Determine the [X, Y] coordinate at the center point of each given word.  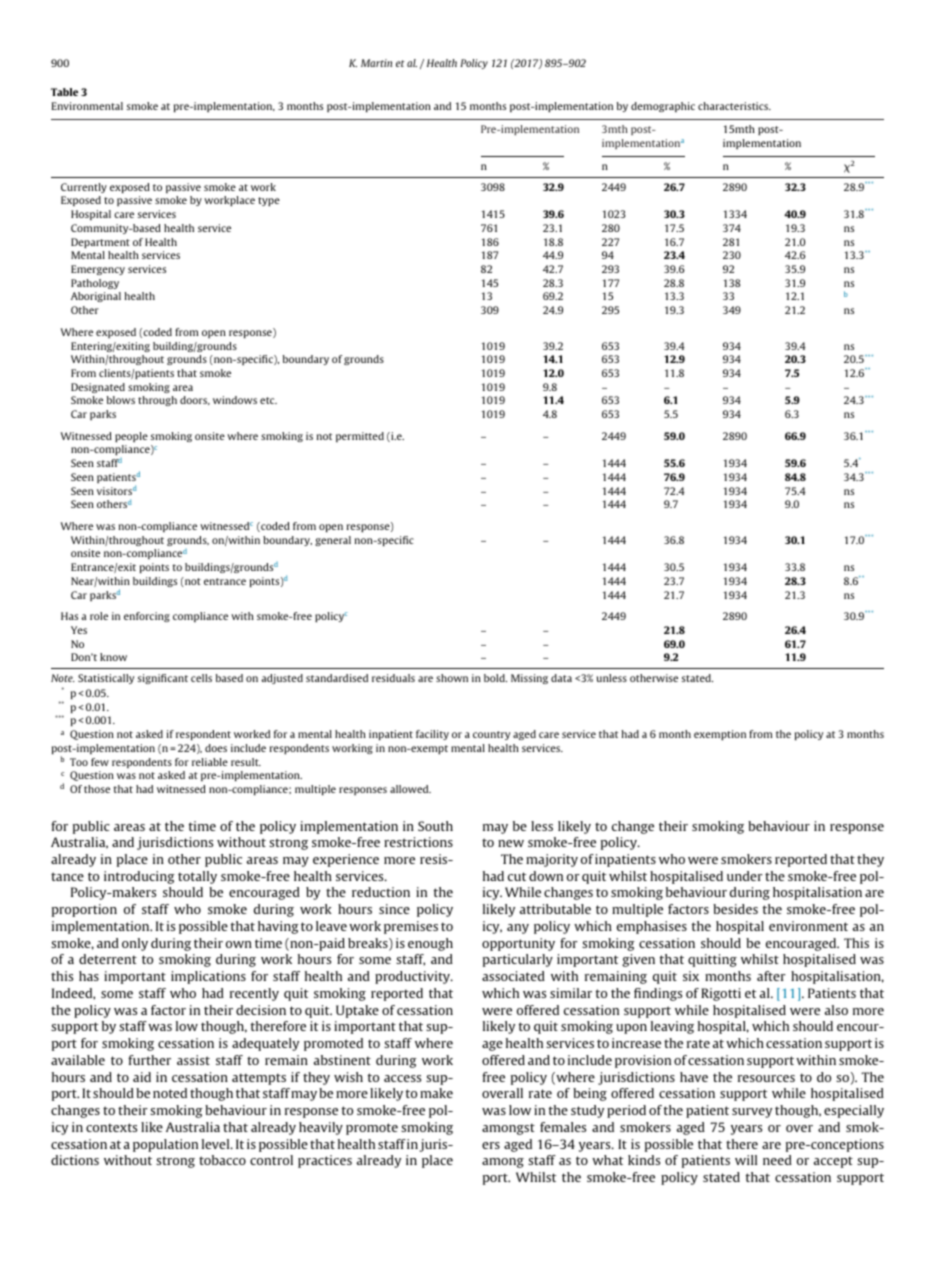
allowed [410, 789]
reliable [210, 762]
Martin [376, 63]
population [165, 1145]
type [269, 201]
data [561, 678]
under [745, 876]
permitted [360, 437]
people [131, 437]
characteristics [734, 106]
